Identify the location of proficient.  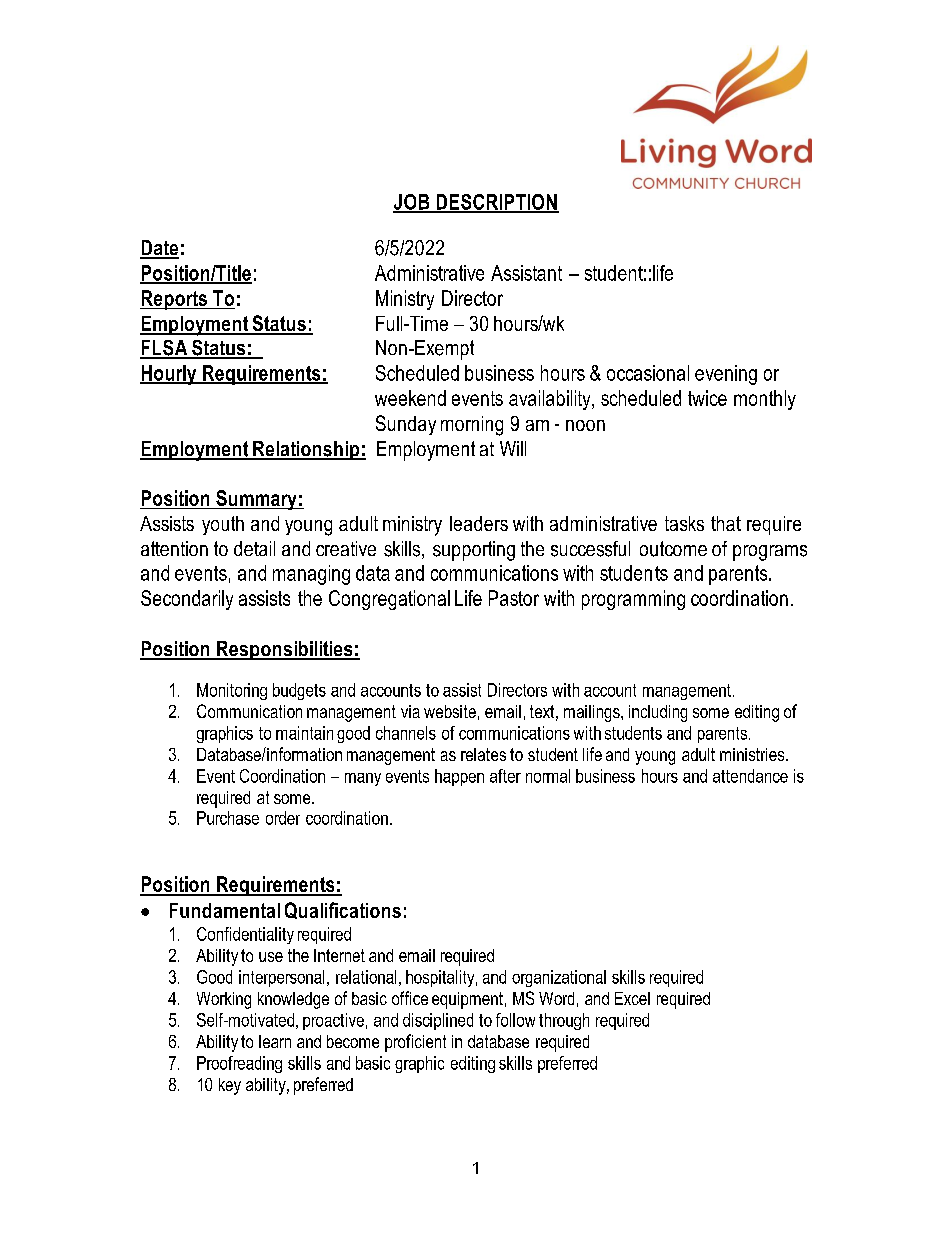
(415, 1043).
